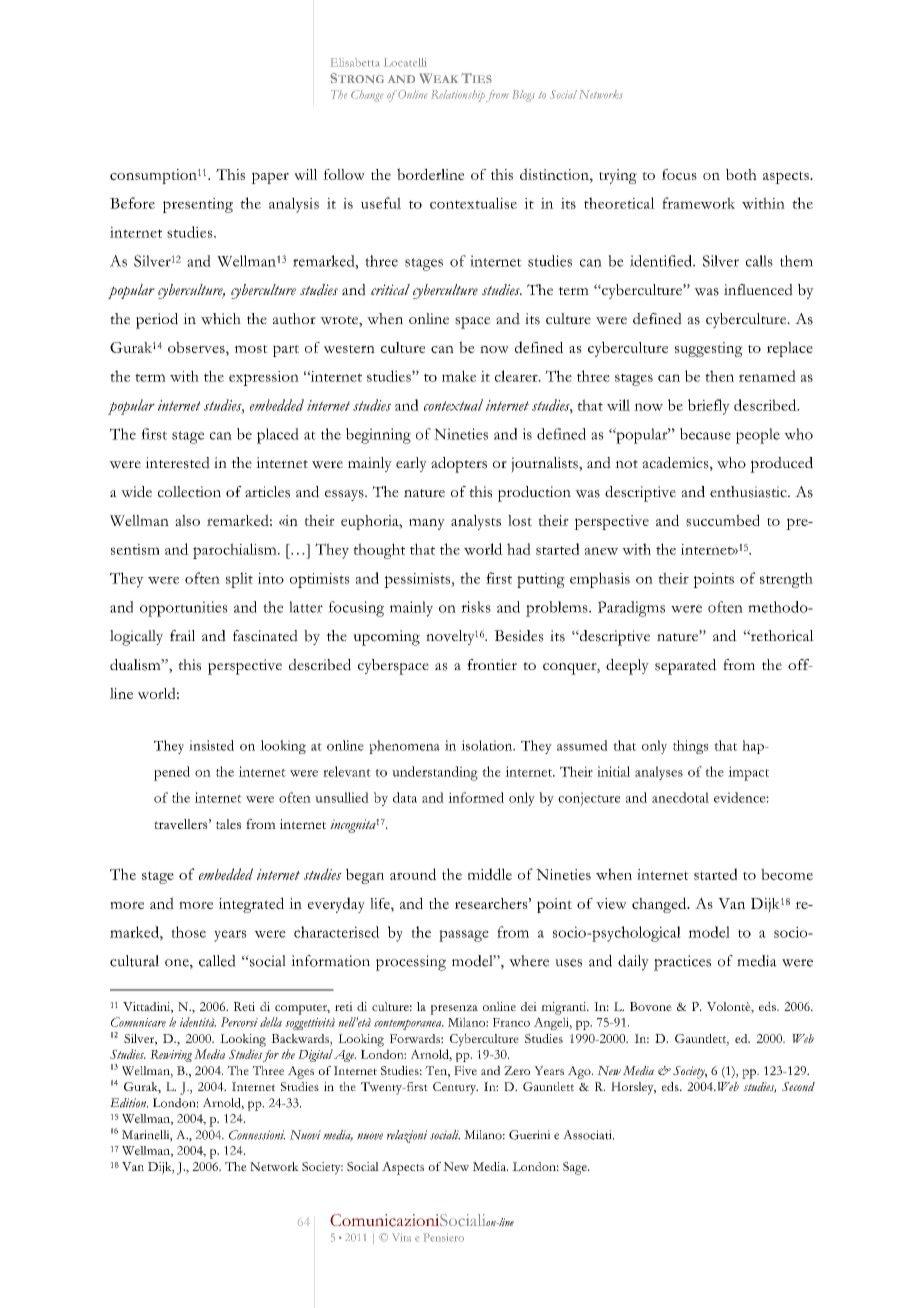  Describe the element at coordinates (682, 963) in the screenshot. I see `practices` at that location.
